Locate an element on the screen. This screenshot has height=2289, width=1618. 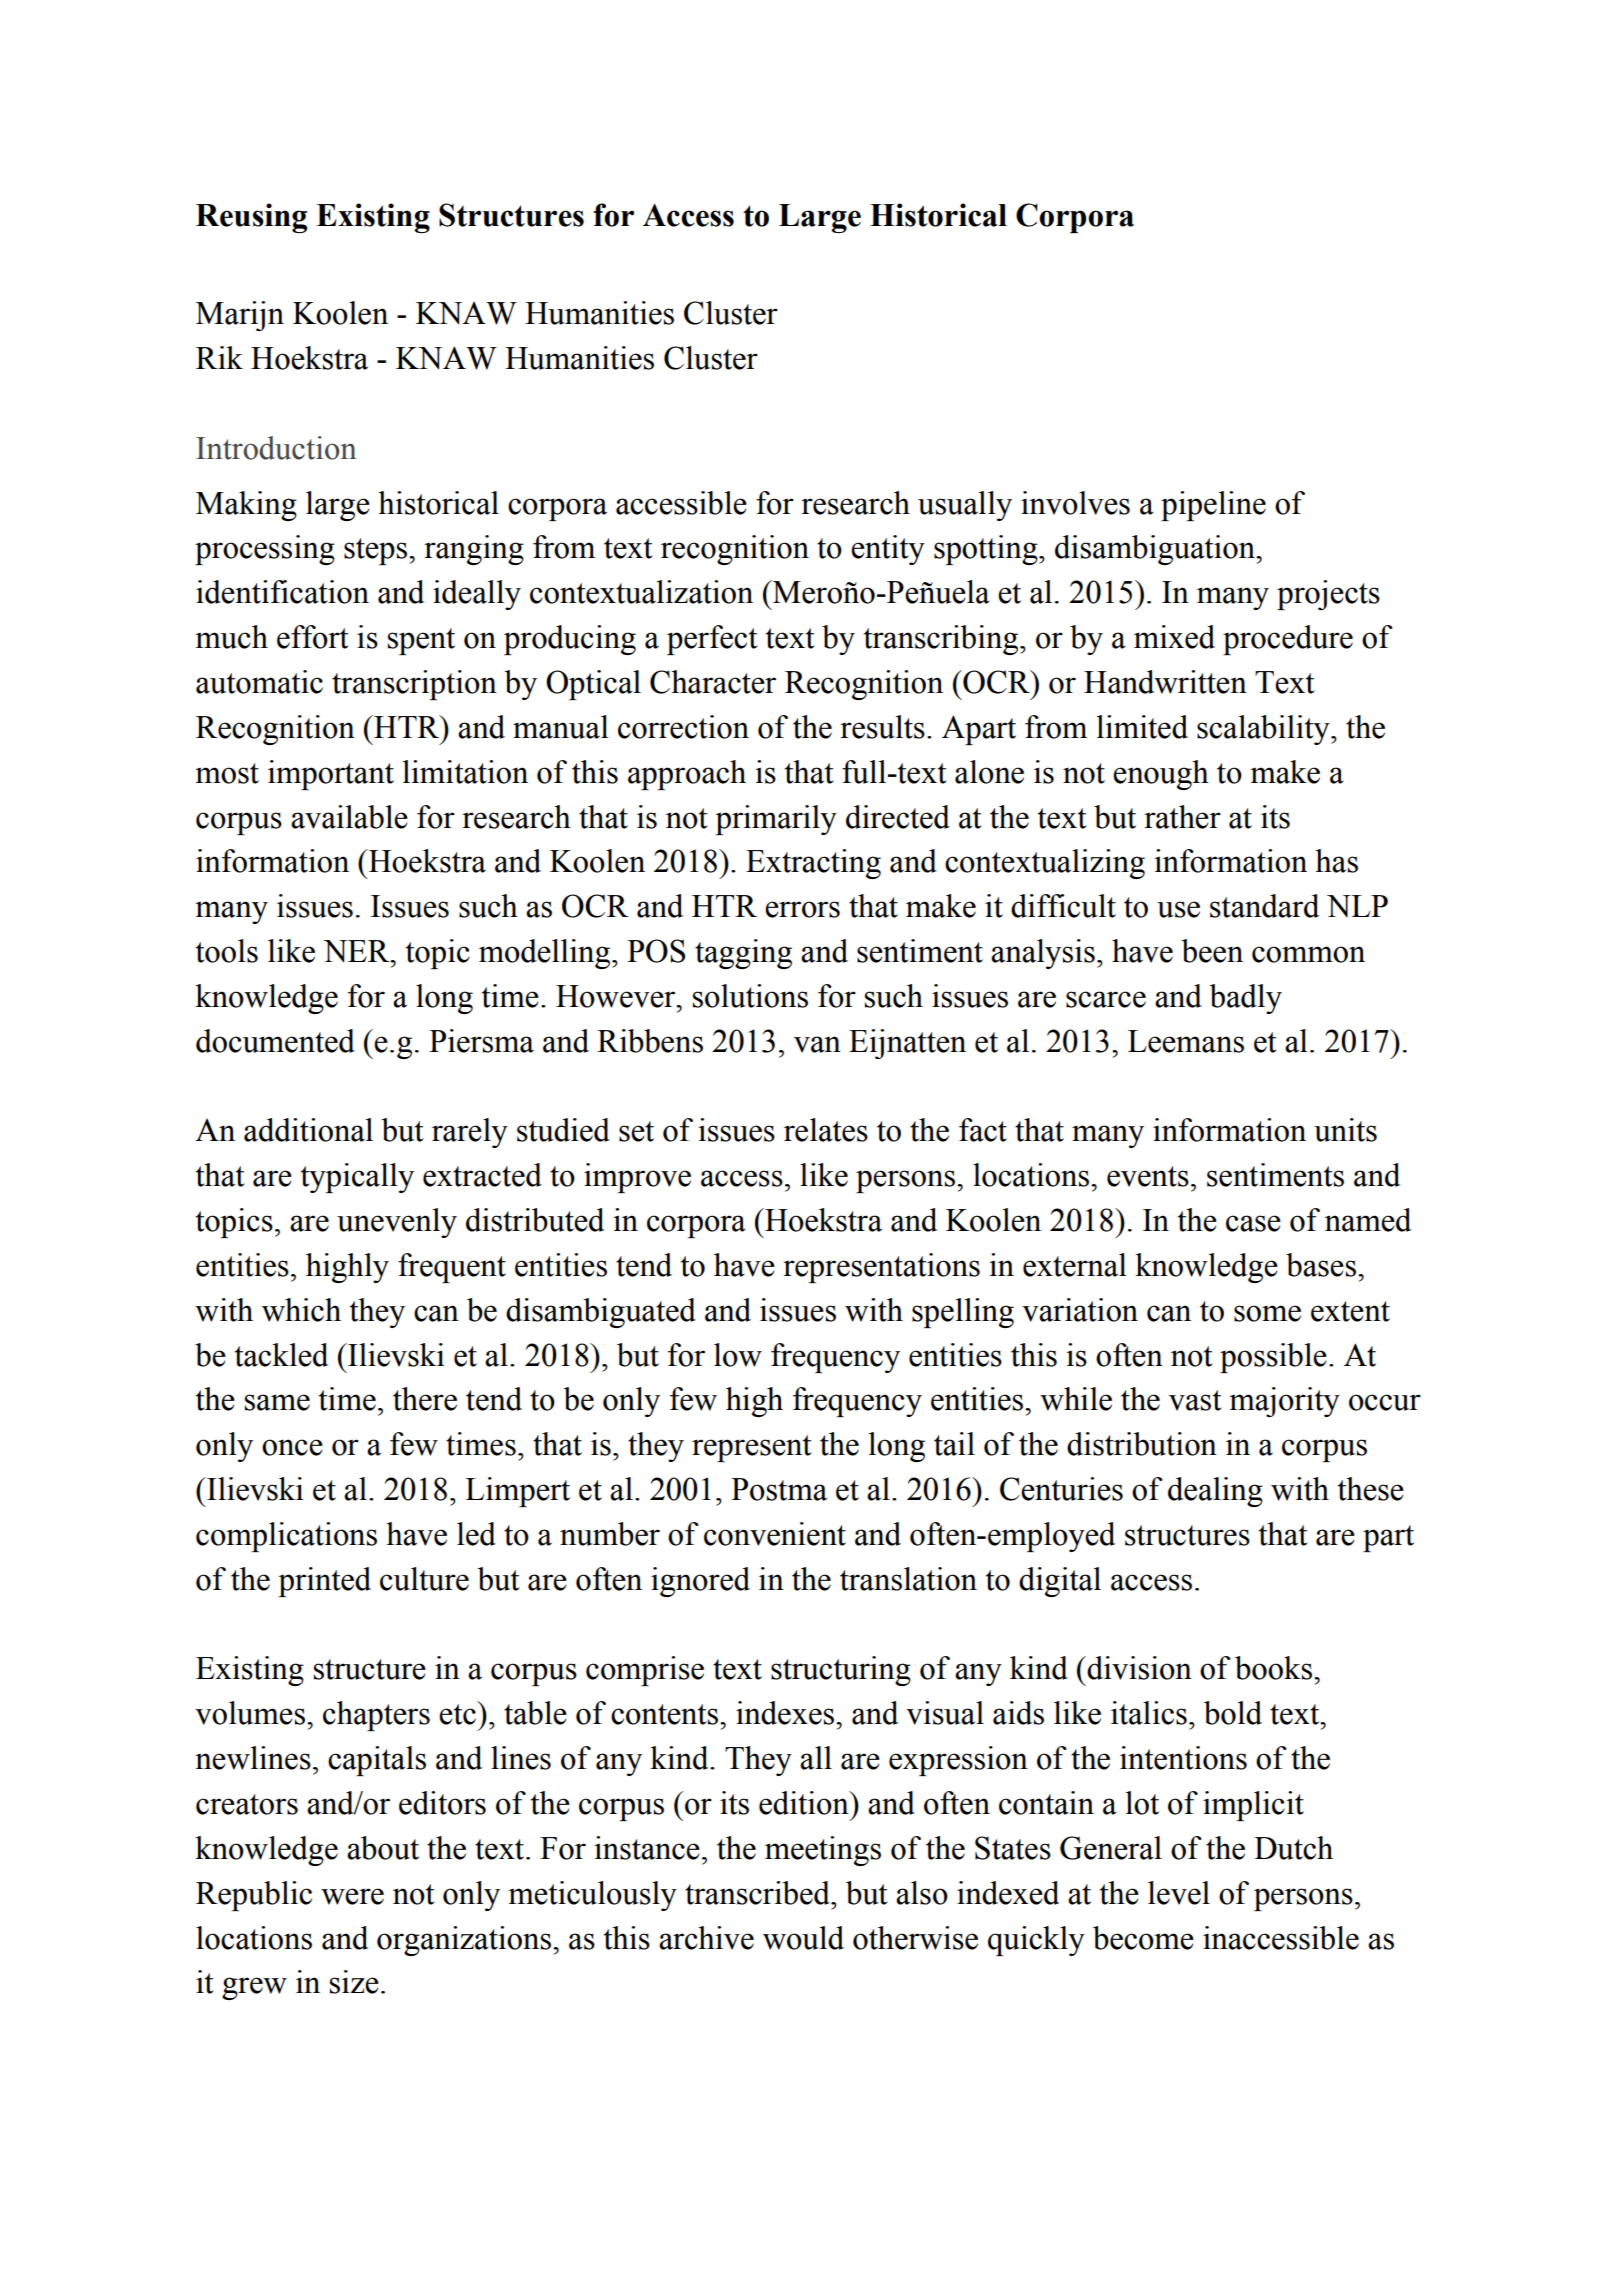
units is located at coordinates (1345, 1130).
